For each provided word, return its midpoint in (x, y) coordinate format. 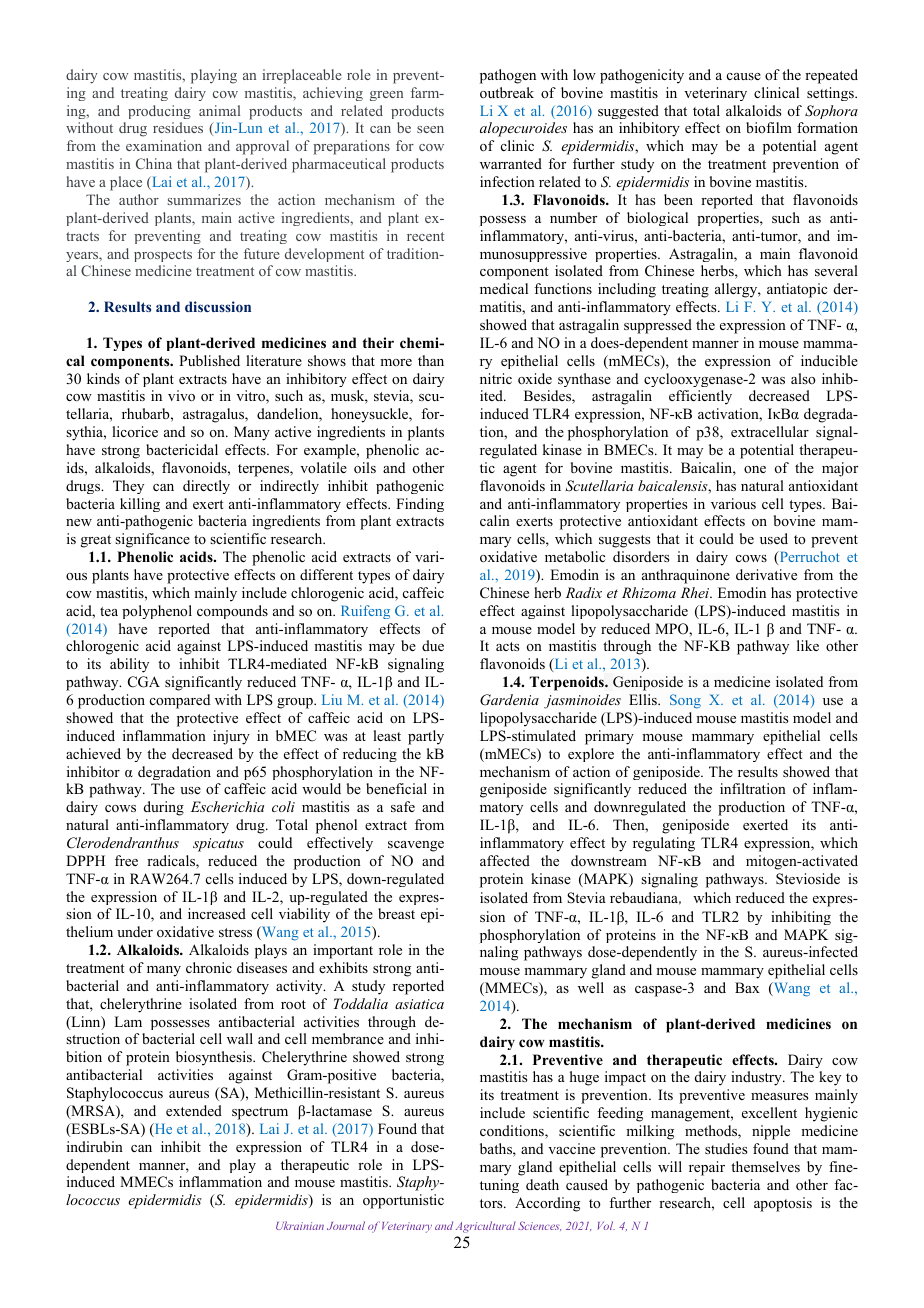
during (164, 808)
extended (194, 1110)
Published (209, 360)
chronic (209, 967)
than (431, 360)
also (803, 378)
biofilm (769, 127)
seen (430, 129)
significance (152, 540)
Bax (747, 987)
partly (426, 737)
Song (685, 701)
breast (396, 913)
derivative (766, 574)
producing (159, 112)
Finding (420, 505)
